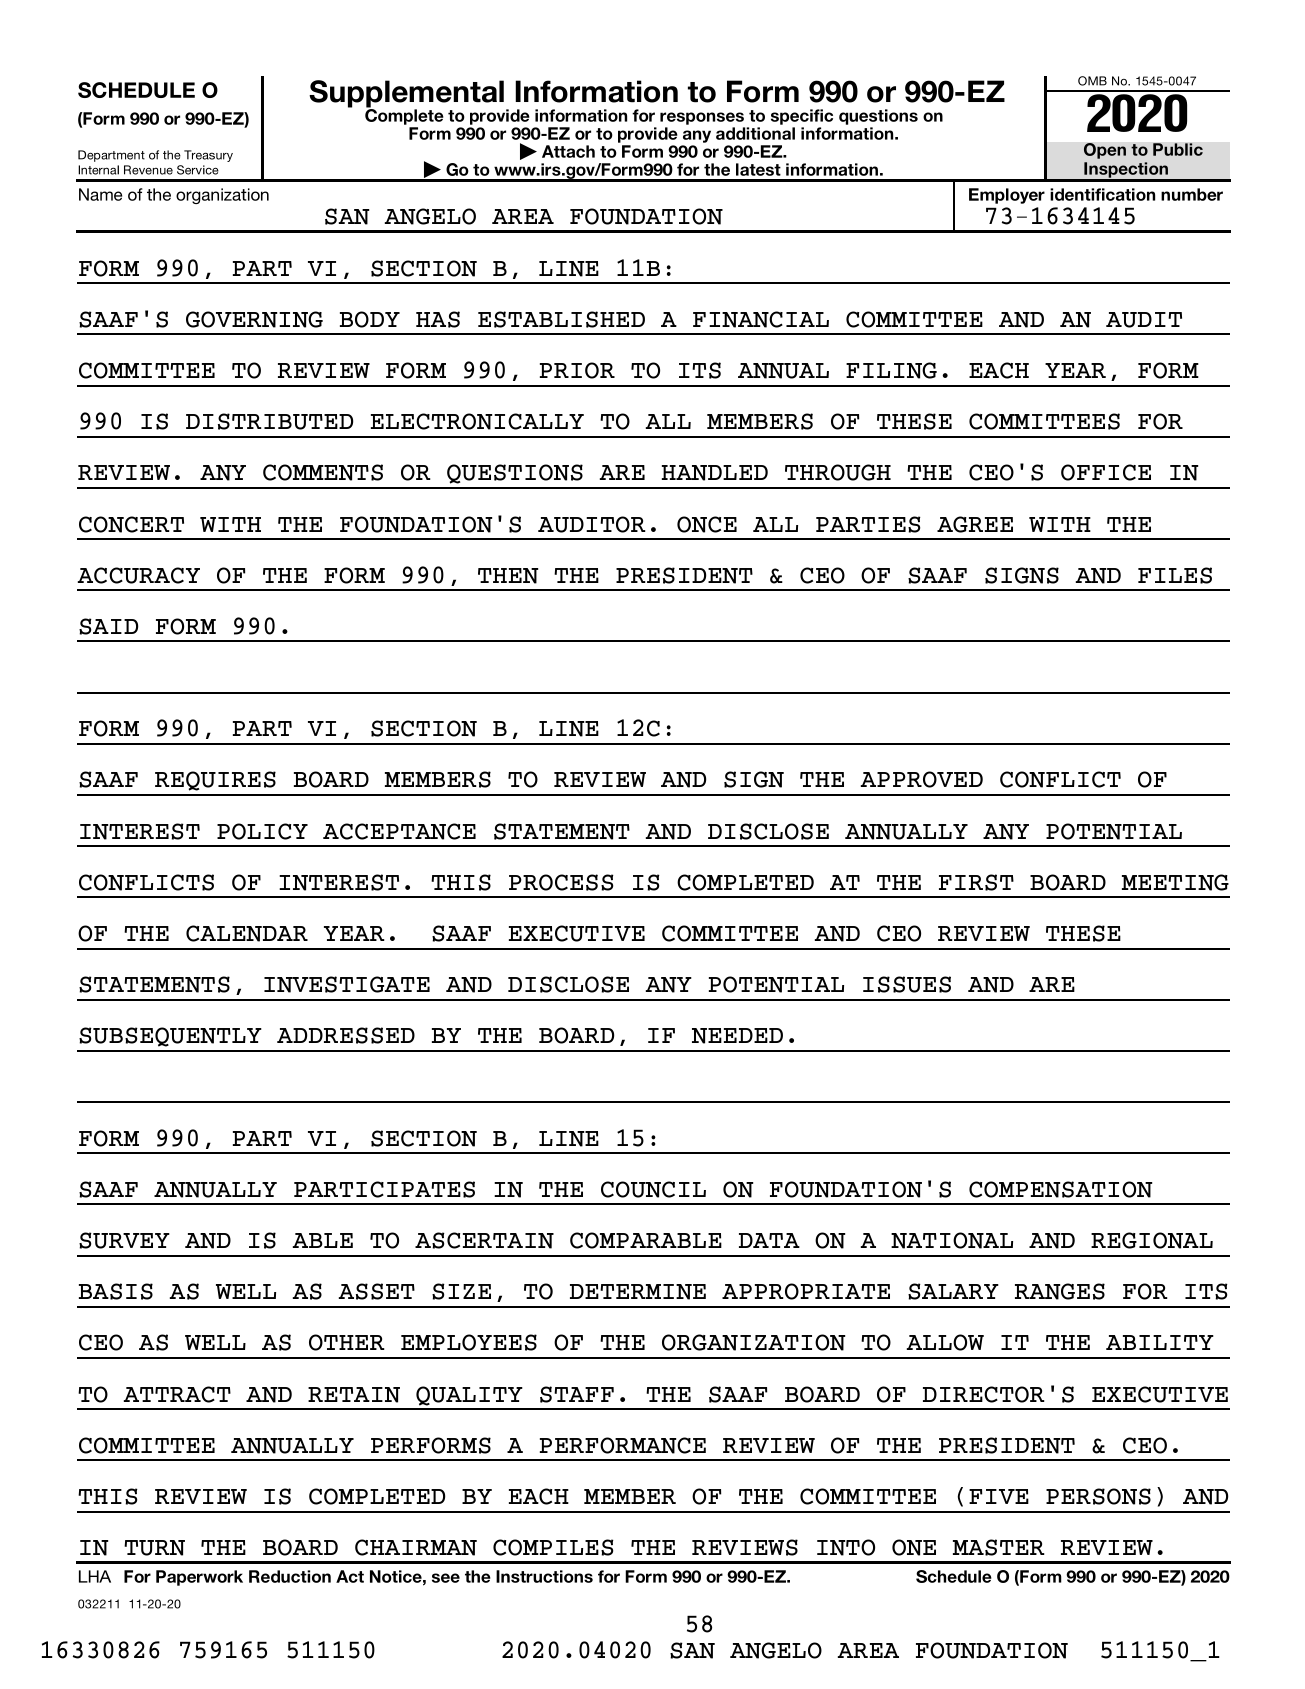 Image resolution: width=1305 pixels, height=1689 pixels. What do you see at coordinates (1105, 151) in the screenshot?
I see `Open` at bounding box center [1105, 151].
